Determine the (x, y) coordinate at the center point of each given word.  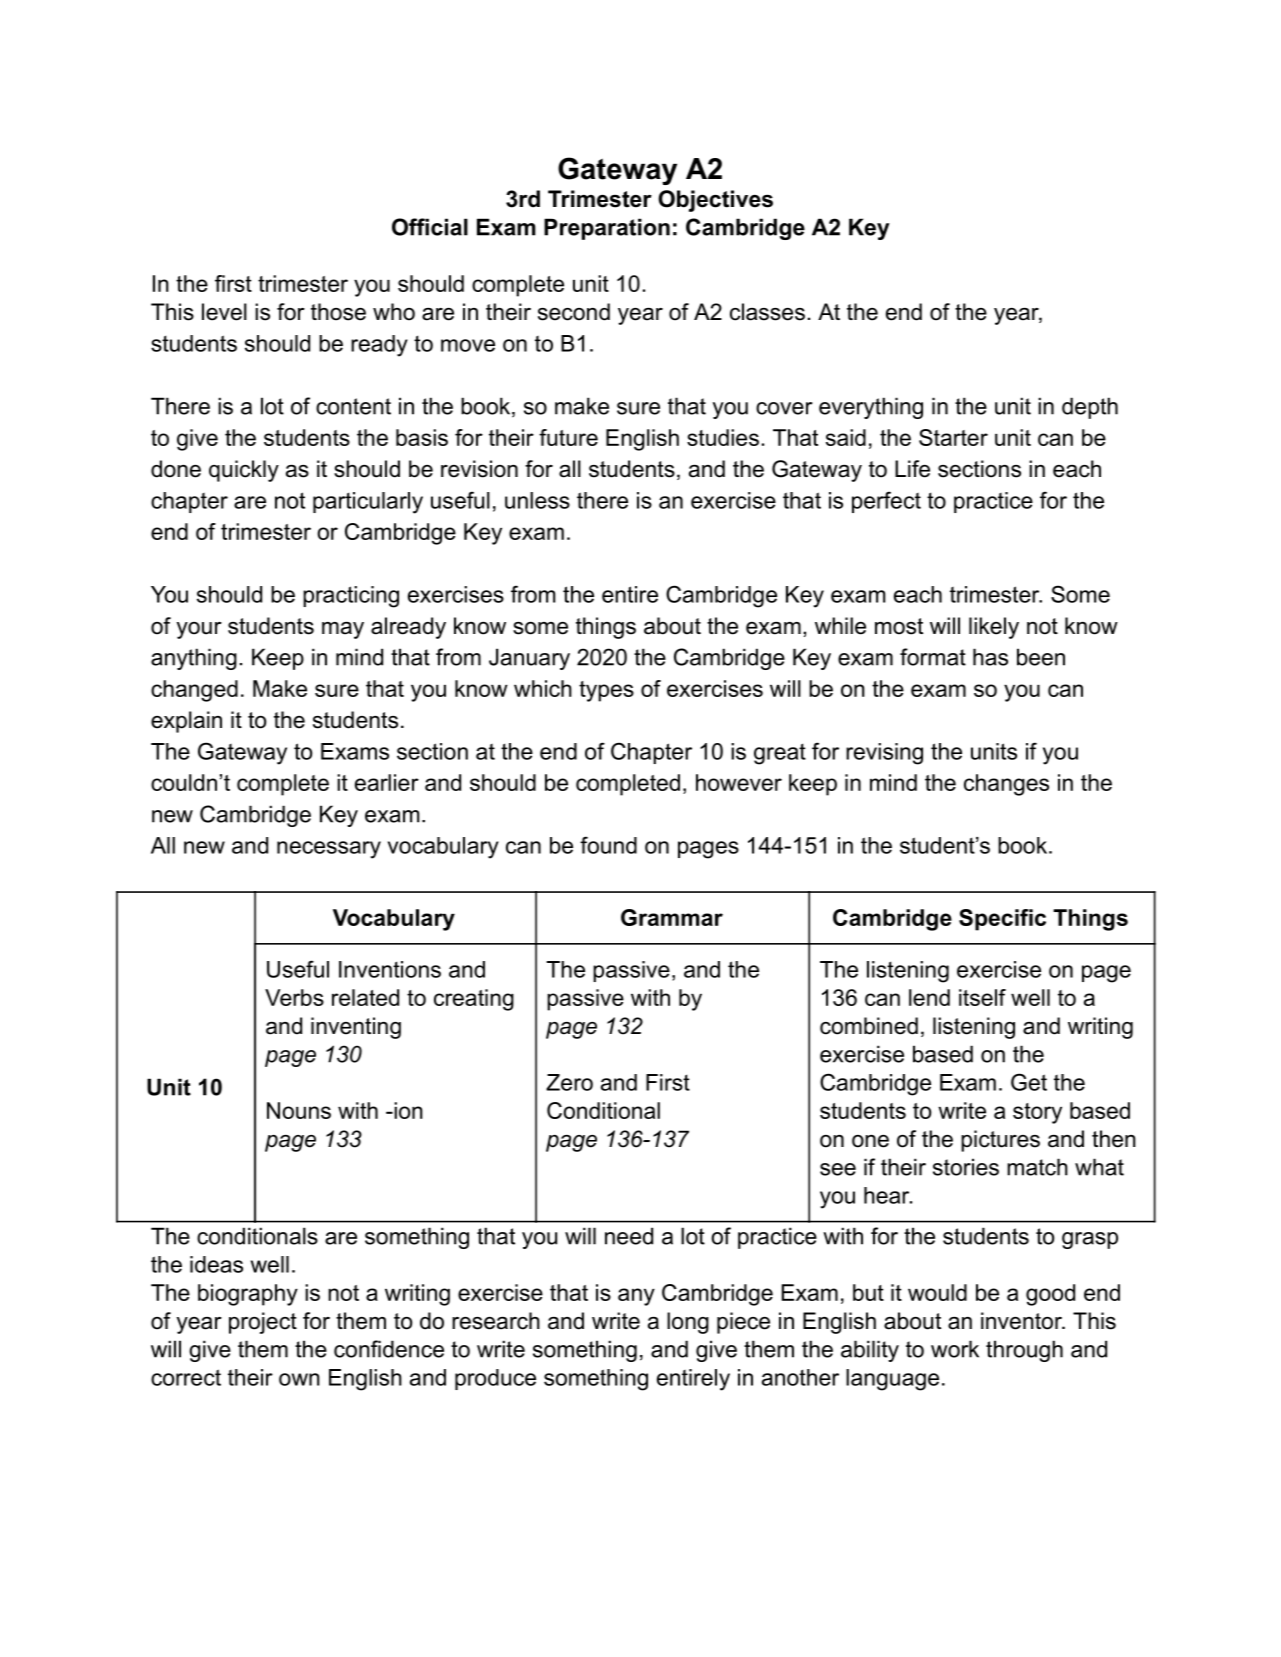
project (263, 1323)
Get (1029, 1082)
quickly (244, 471)
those (338, 312)
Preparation (607, 229)
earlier (387, 782)
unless (537, 500)
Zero (569, 1082)
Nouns (299, 1110)
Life (912, 469)
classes (767, 312)
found (608, 845)
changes (1006, 785)
